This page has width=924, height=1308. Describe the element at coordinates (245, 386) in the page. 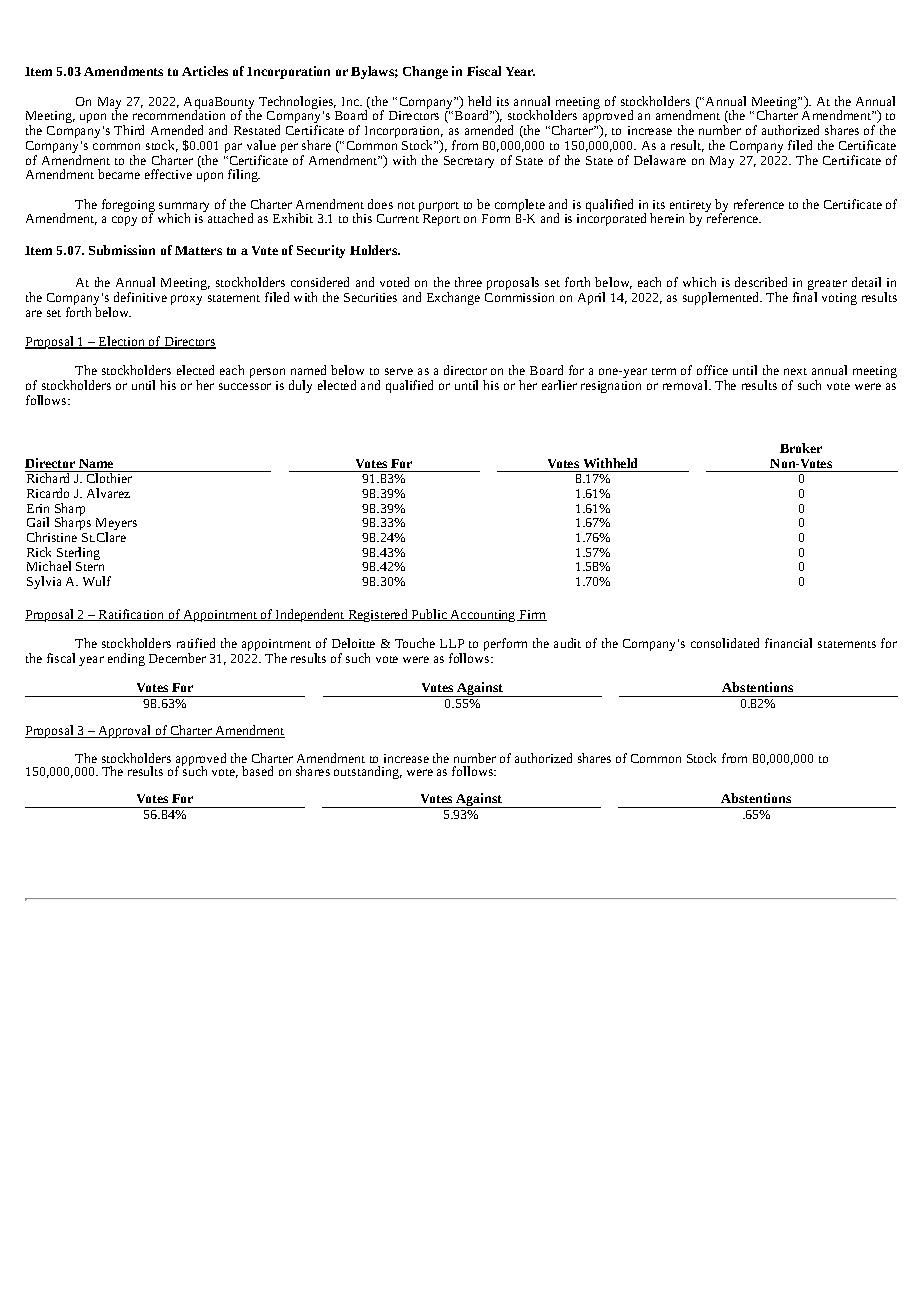

I see `successor` at that location.
